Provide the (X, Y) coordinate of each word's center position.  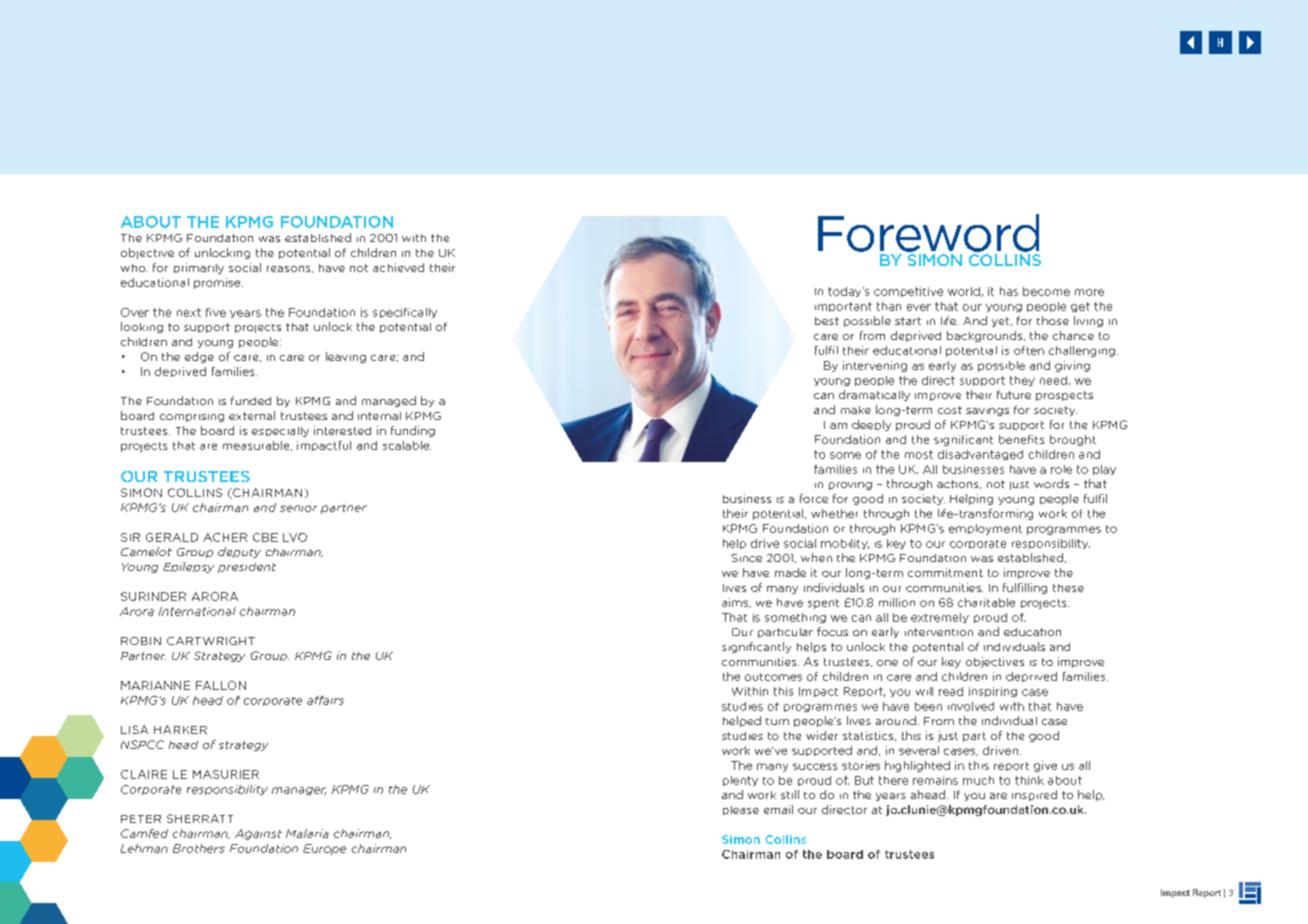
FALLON (221, 685)
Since (746, 558)
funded (251, 400)
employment (985, 529)
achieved (398, 267)
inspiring (993, 692)
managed (389, 401)
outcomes (773, 677)
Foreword (928, 233)
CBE (265, 537)
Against (258, 834)
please (741, 810)
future (1014, 394)
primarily (199, 268)
